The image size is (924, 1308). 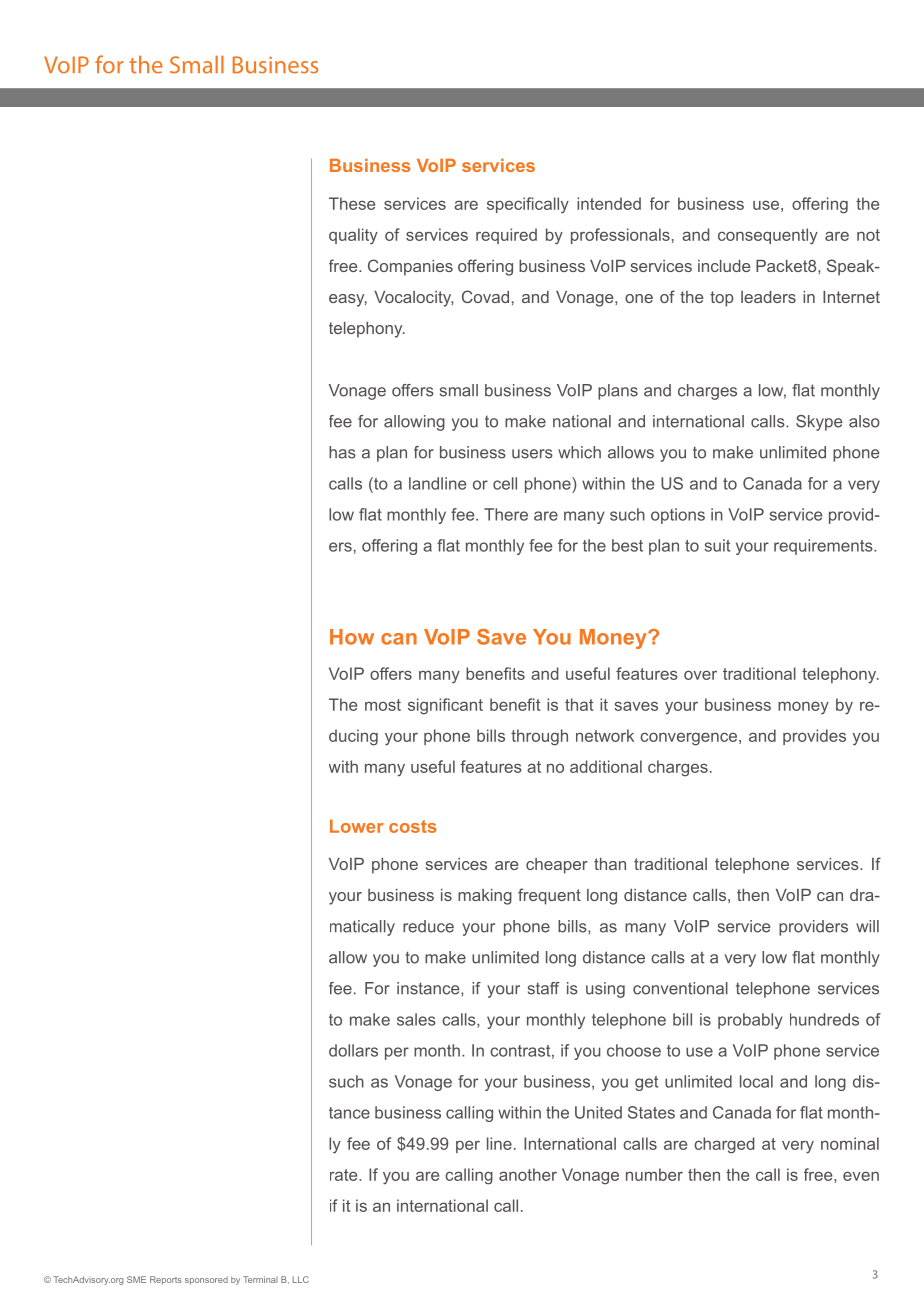 What do you see at coordinates (528, 1174) in the screenshot?
I see `another` at bounding box center [528, 1174].
